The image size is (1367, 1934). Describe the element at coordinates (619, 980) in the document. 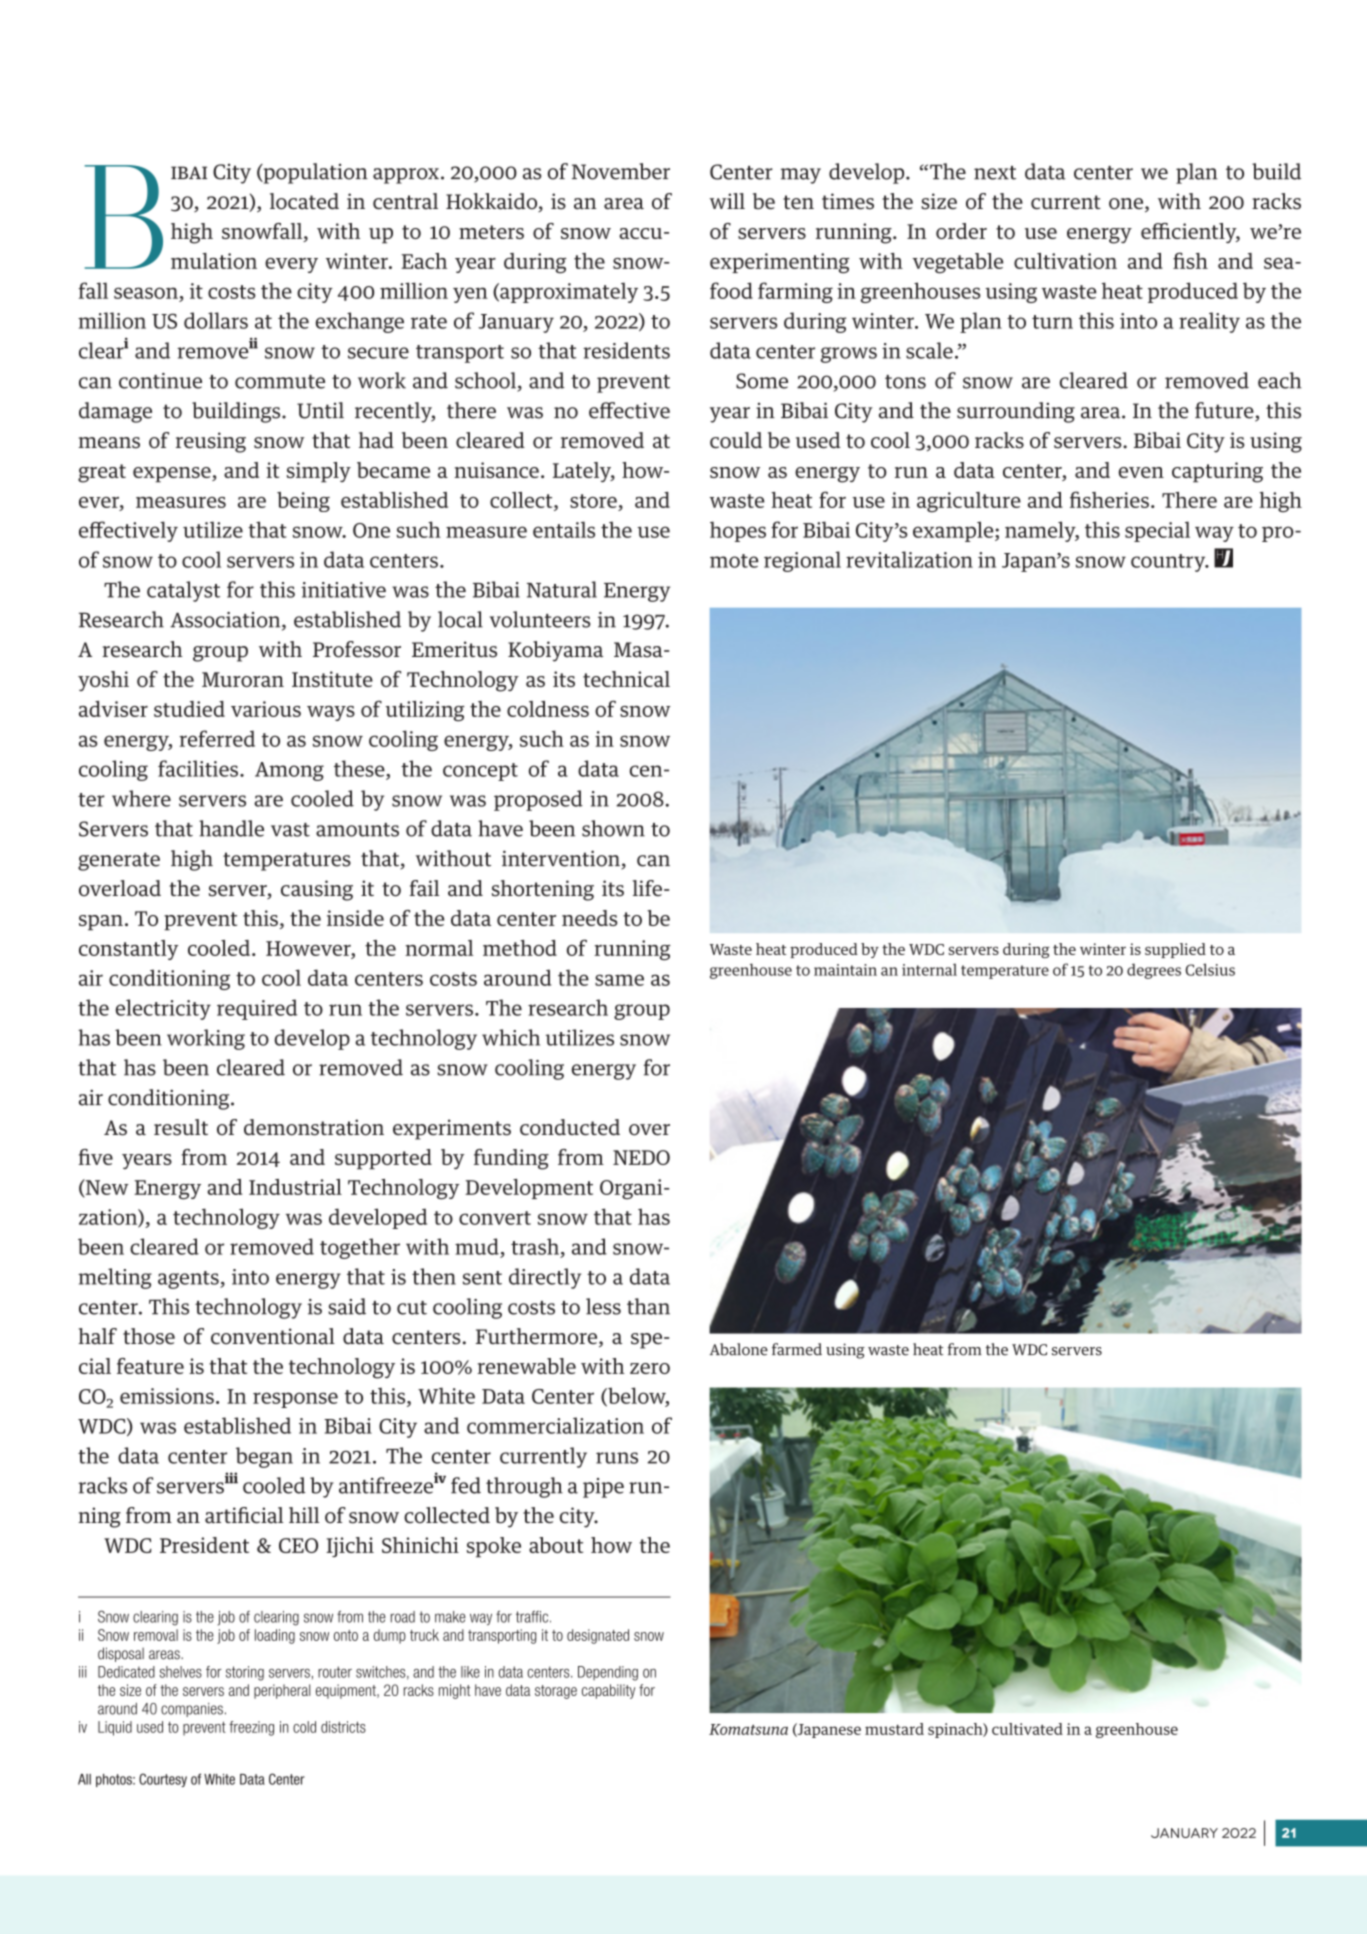

I see `same` at that location.
